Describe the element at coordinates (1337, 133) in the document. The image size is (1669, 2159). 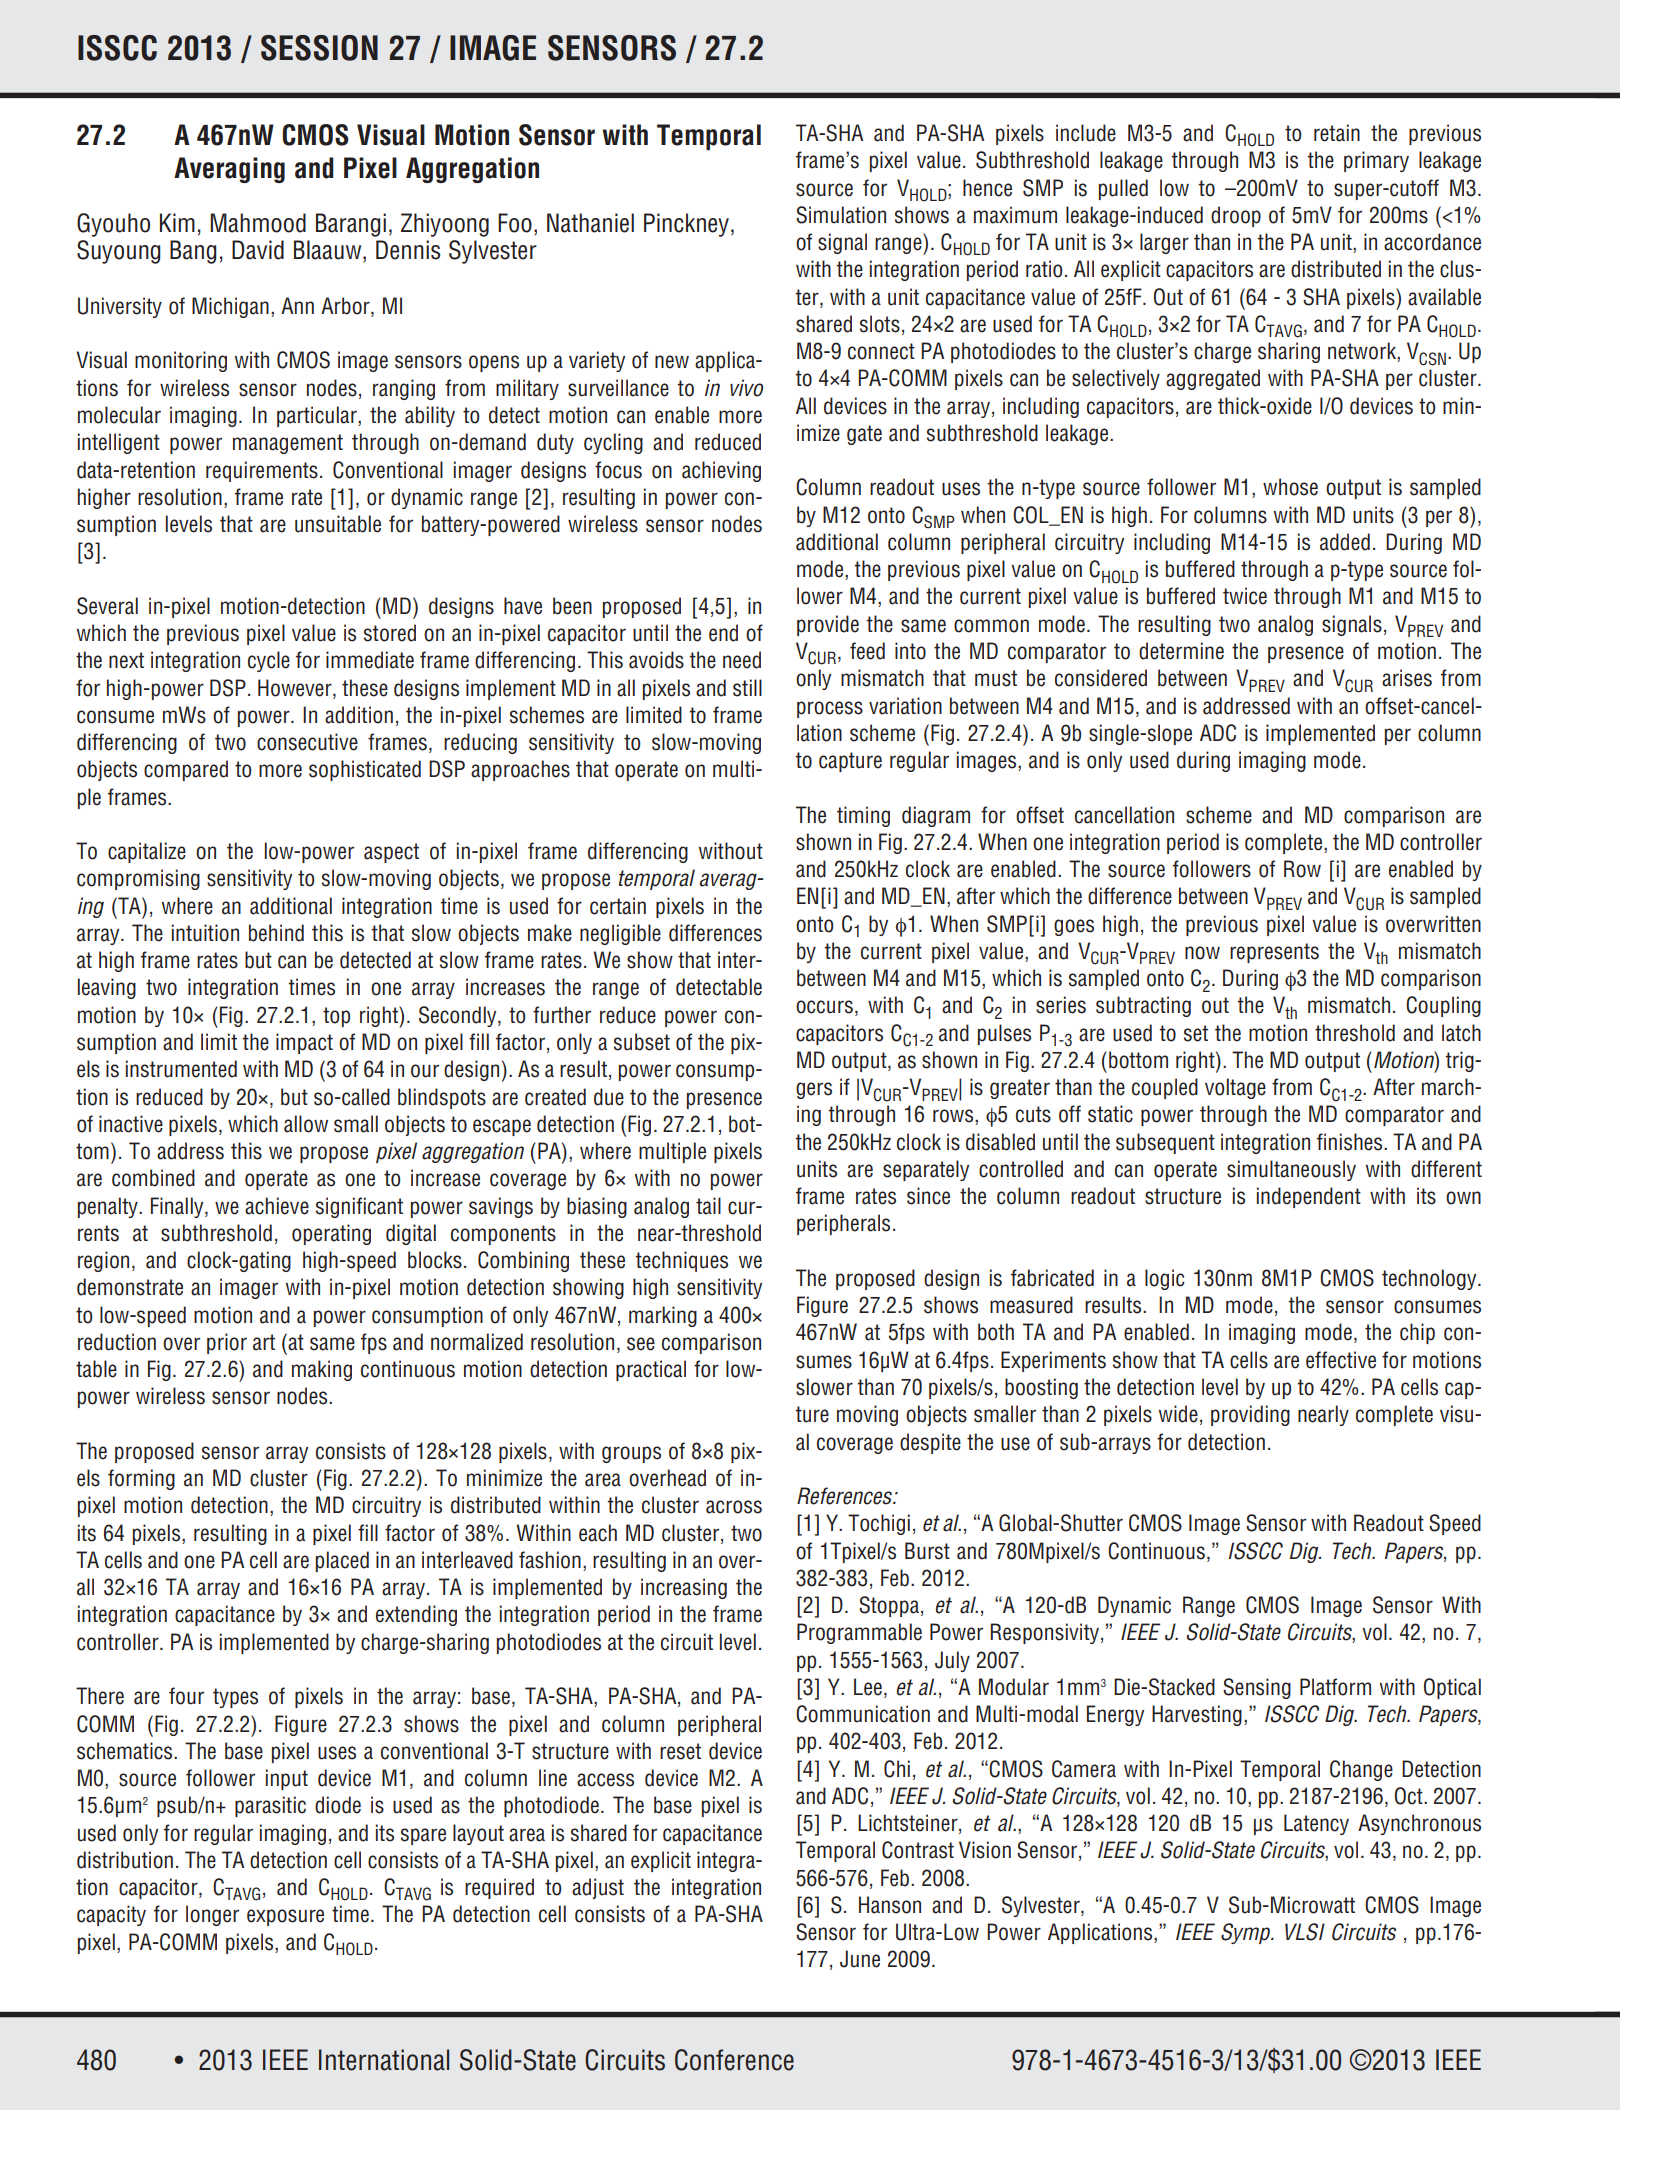
I see `retain` at that location.
